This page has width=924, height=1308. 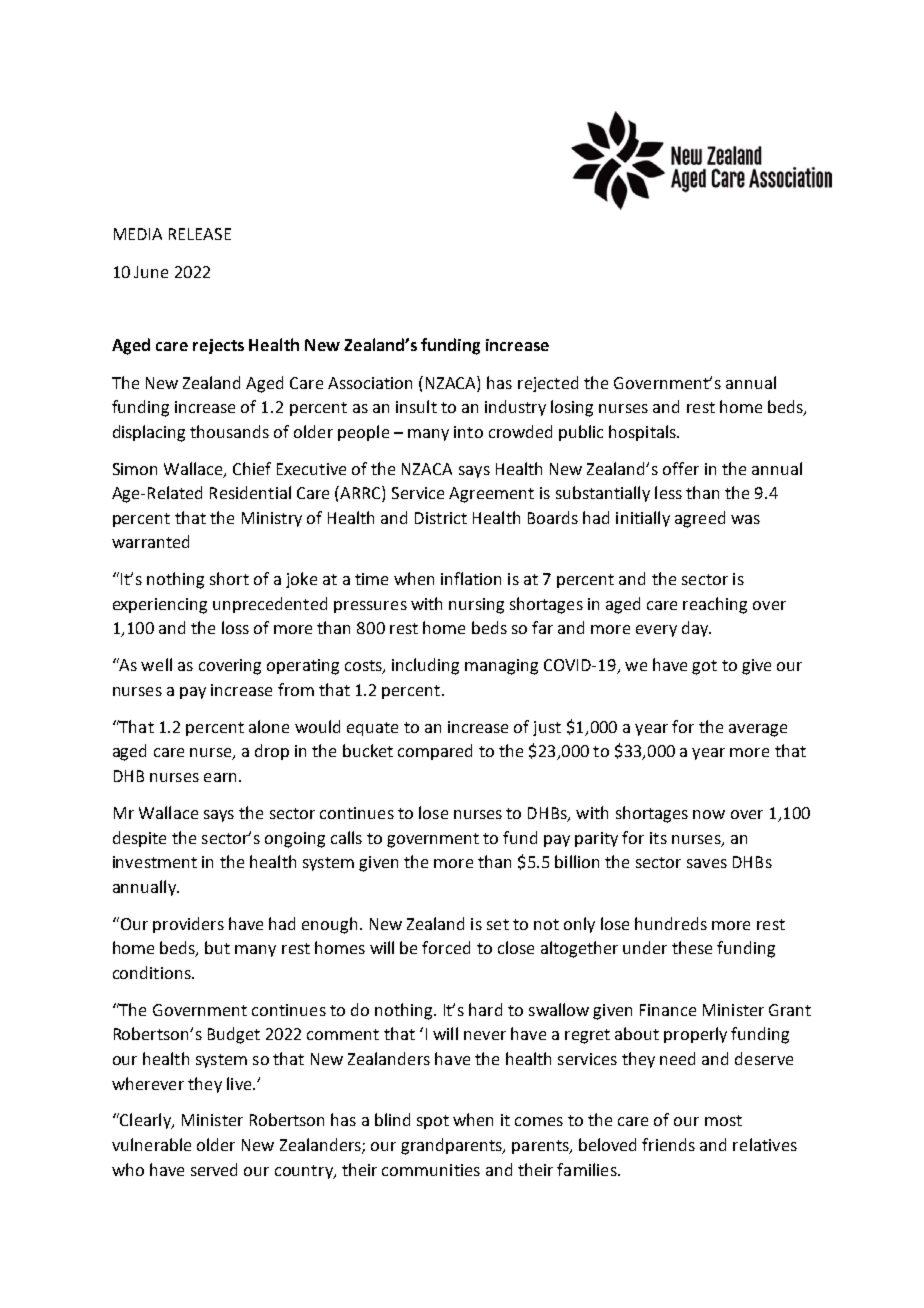 I want to click on offer, so click(x=681, y=468).
